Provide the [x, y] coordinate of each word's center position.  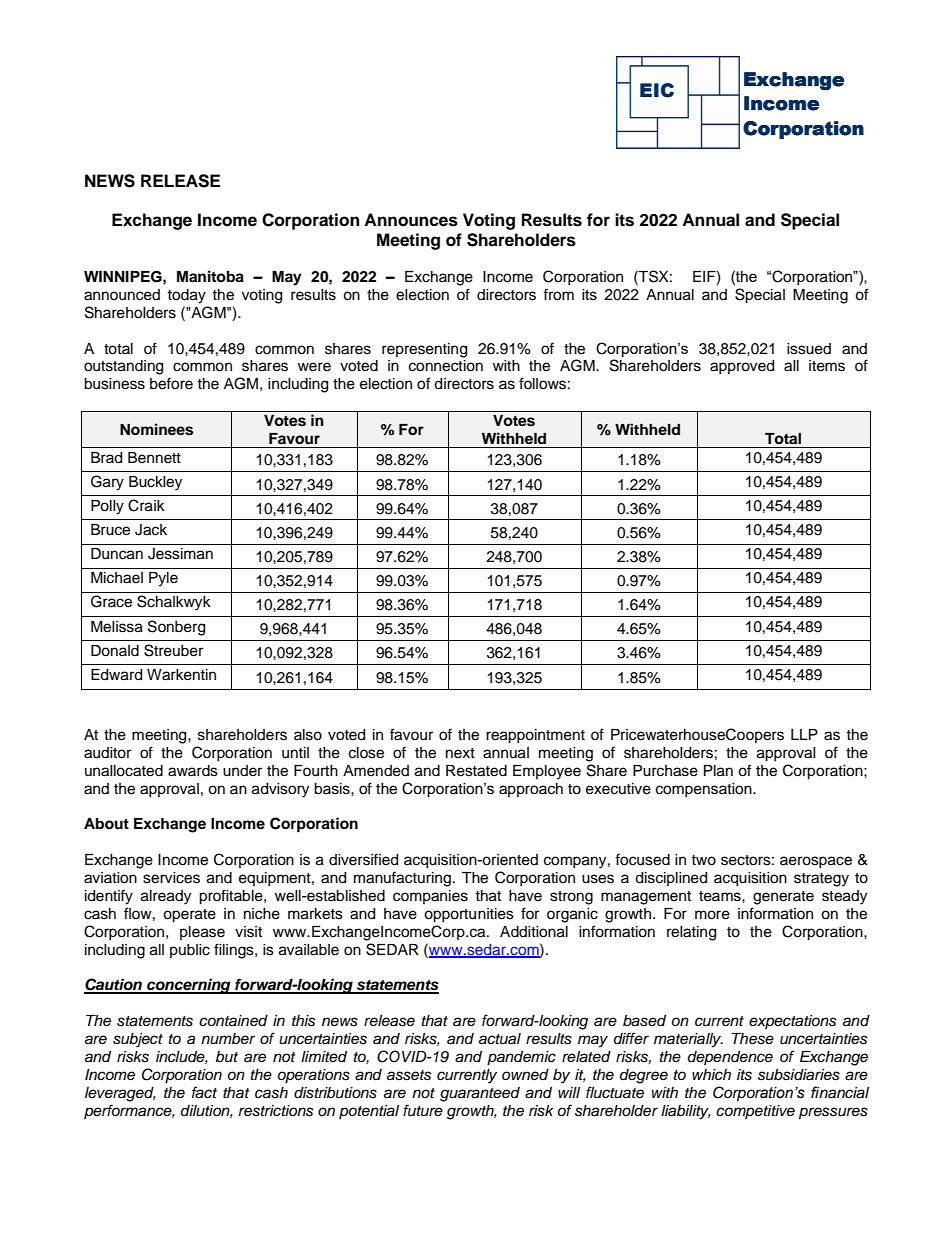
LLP [804, 734]
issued [809, 349]
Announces [411, 220]
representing [424, 350]
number [228, 1039]
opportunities [469, 915]
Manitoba [210, 276]
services [171, 878]
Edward [116, 675]
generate [783, 898]
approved [742, 367]
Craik [146, 505]
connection [446, 366]
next [460, 753]
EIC [657, 90]
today [186, 296]
